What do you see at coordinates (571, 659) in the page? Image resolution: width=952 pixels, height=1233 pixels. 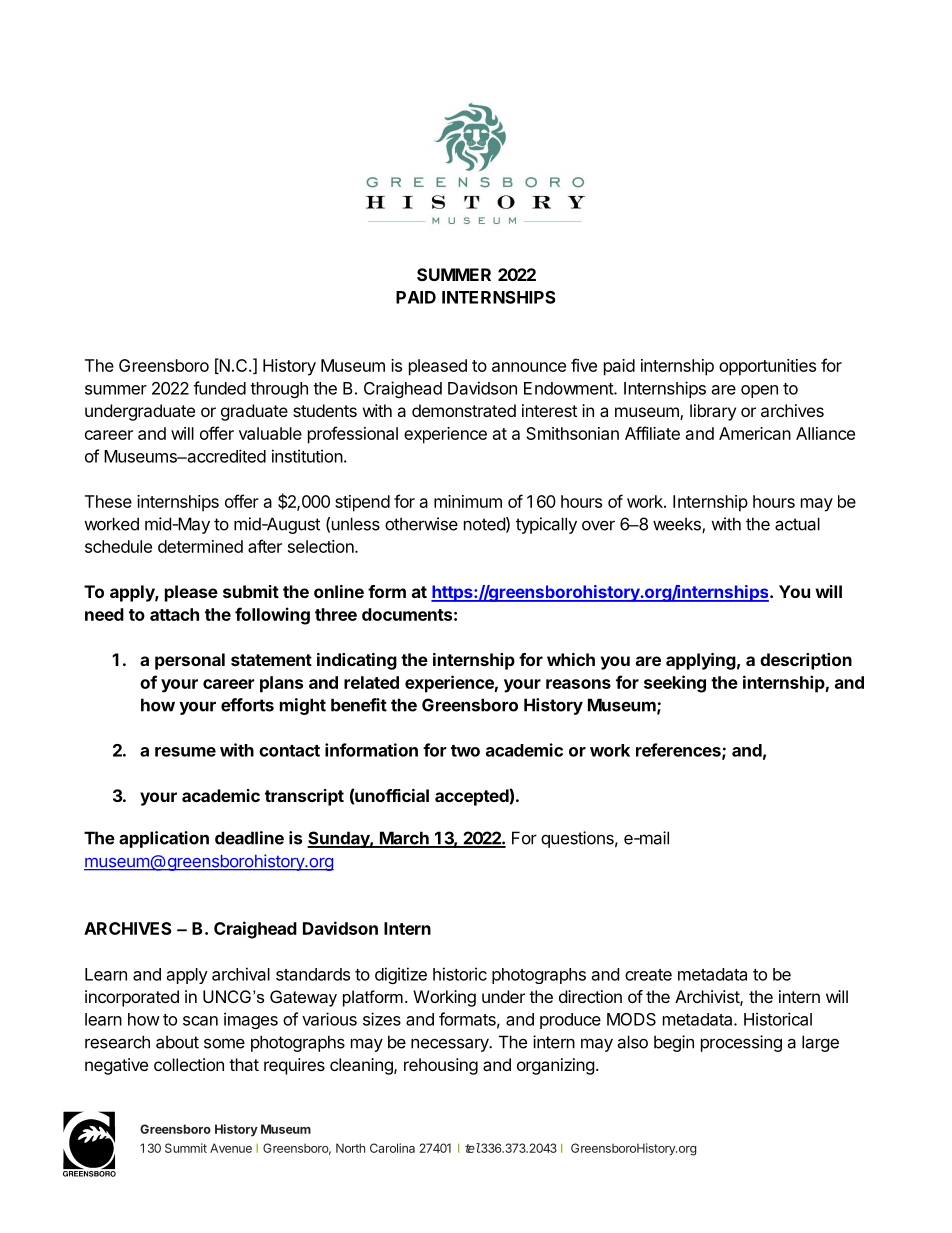 I see `which` at bounding box center [571, 659].
